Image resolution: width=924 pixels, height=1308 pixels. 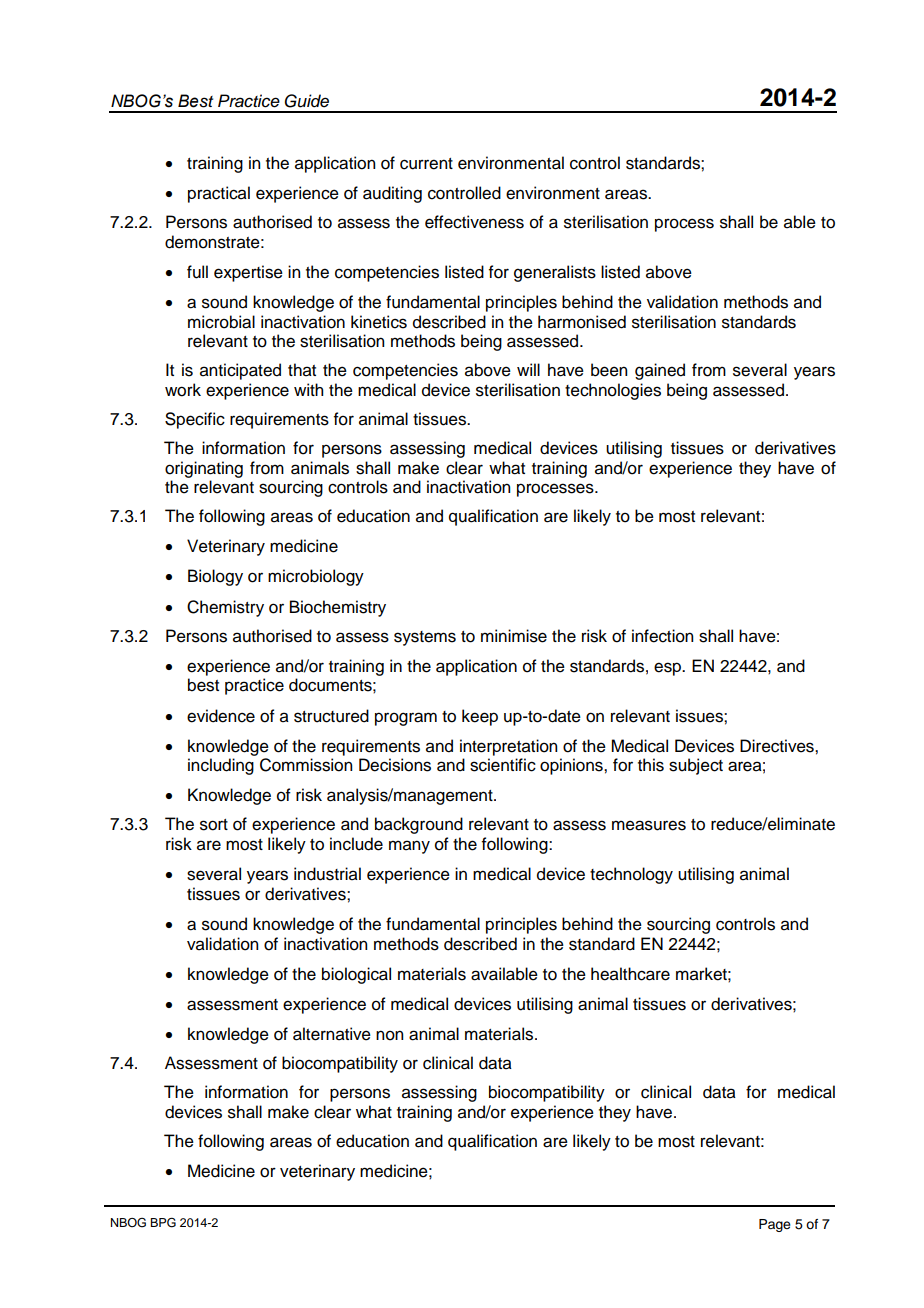 I want to click on anticipated, so click(x=240, y=371).
